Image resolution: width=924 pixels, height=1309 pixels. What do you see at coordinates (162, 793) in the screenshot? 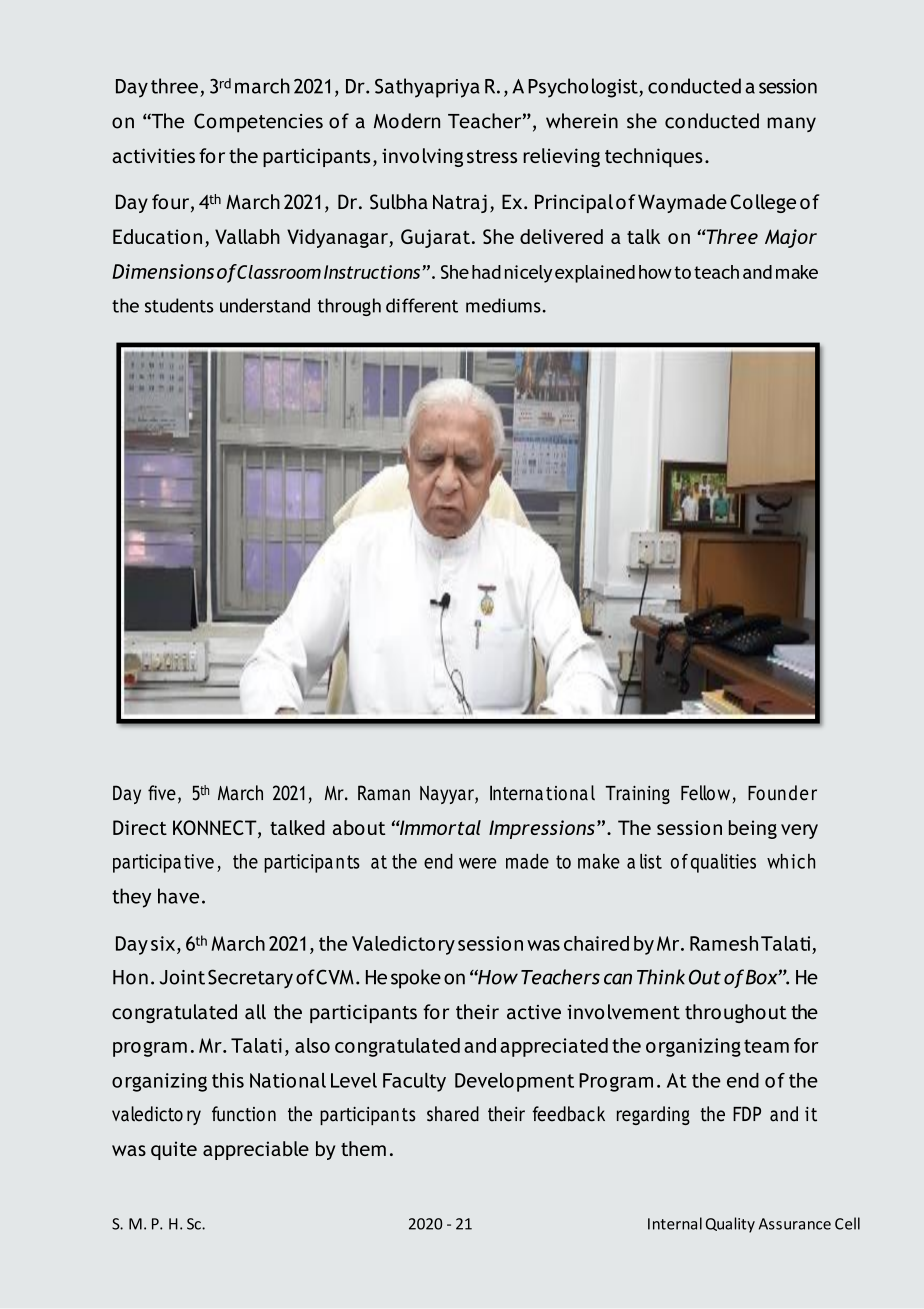
I see `five` at bounding box center [162, 793].
